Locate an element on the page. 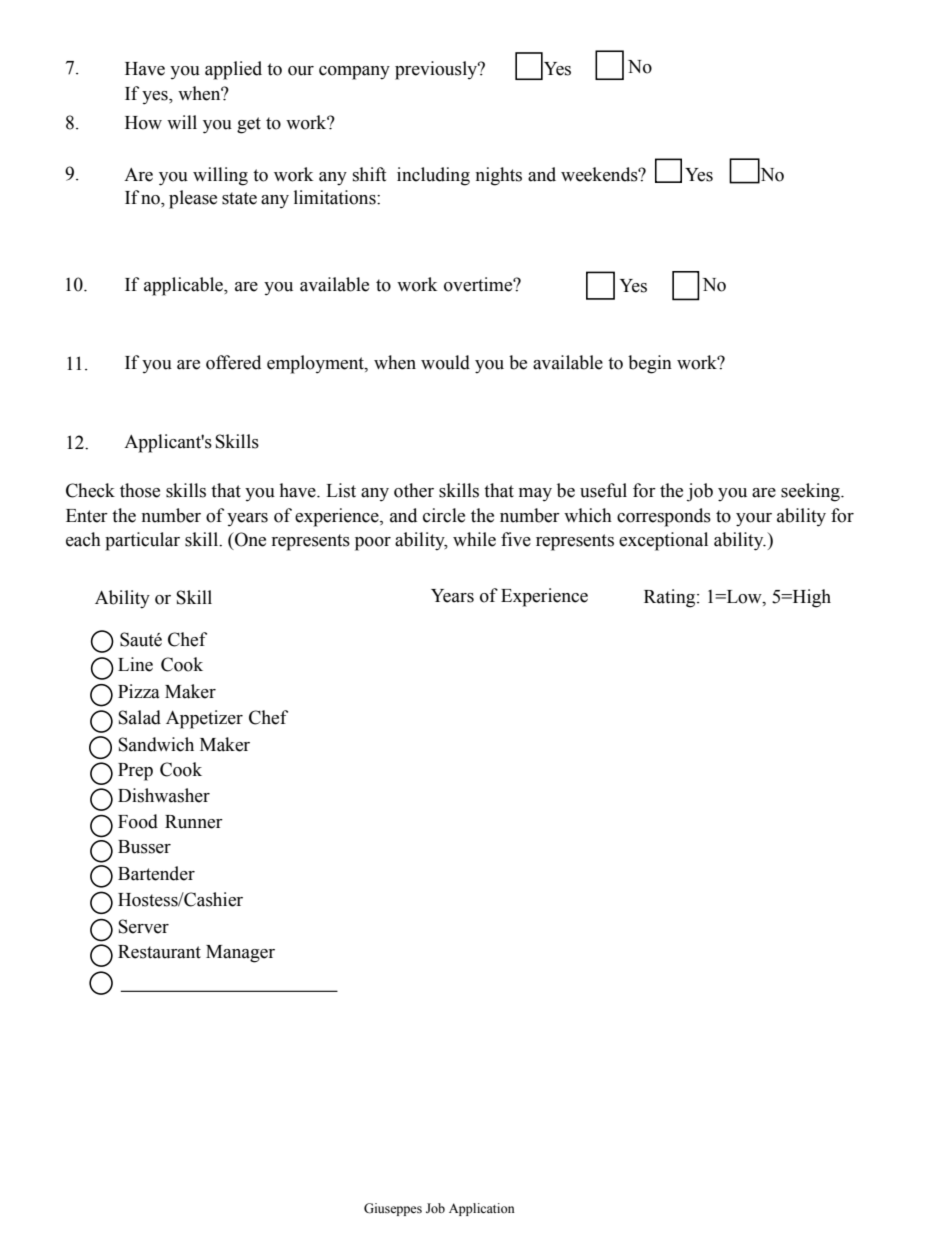 This page has height=1233, width=952. Rating is located at coordinates (671, 598).
